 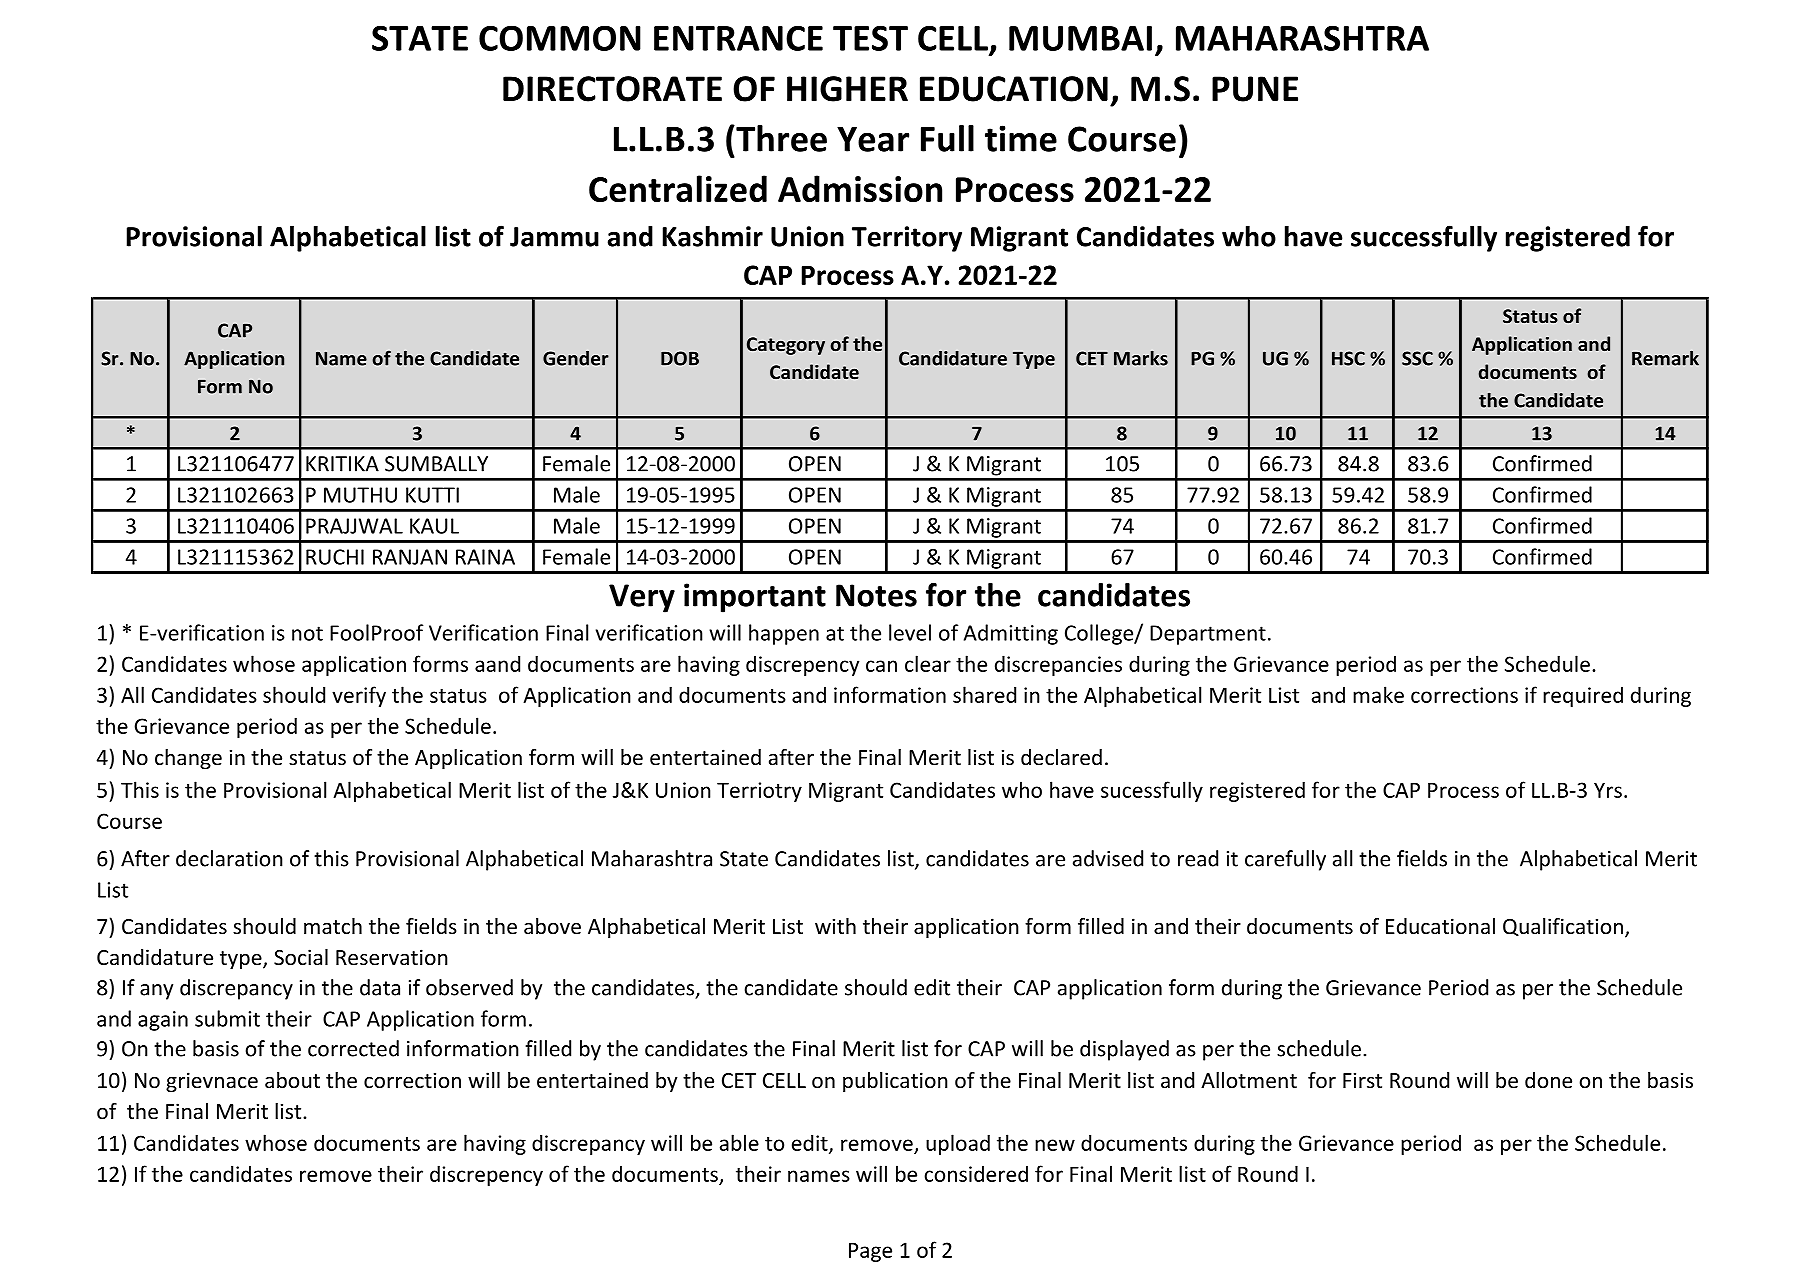 What do you see at coordinates (1208, 635) in the page?
I see `Department` at bounding box center [1208, 635].
